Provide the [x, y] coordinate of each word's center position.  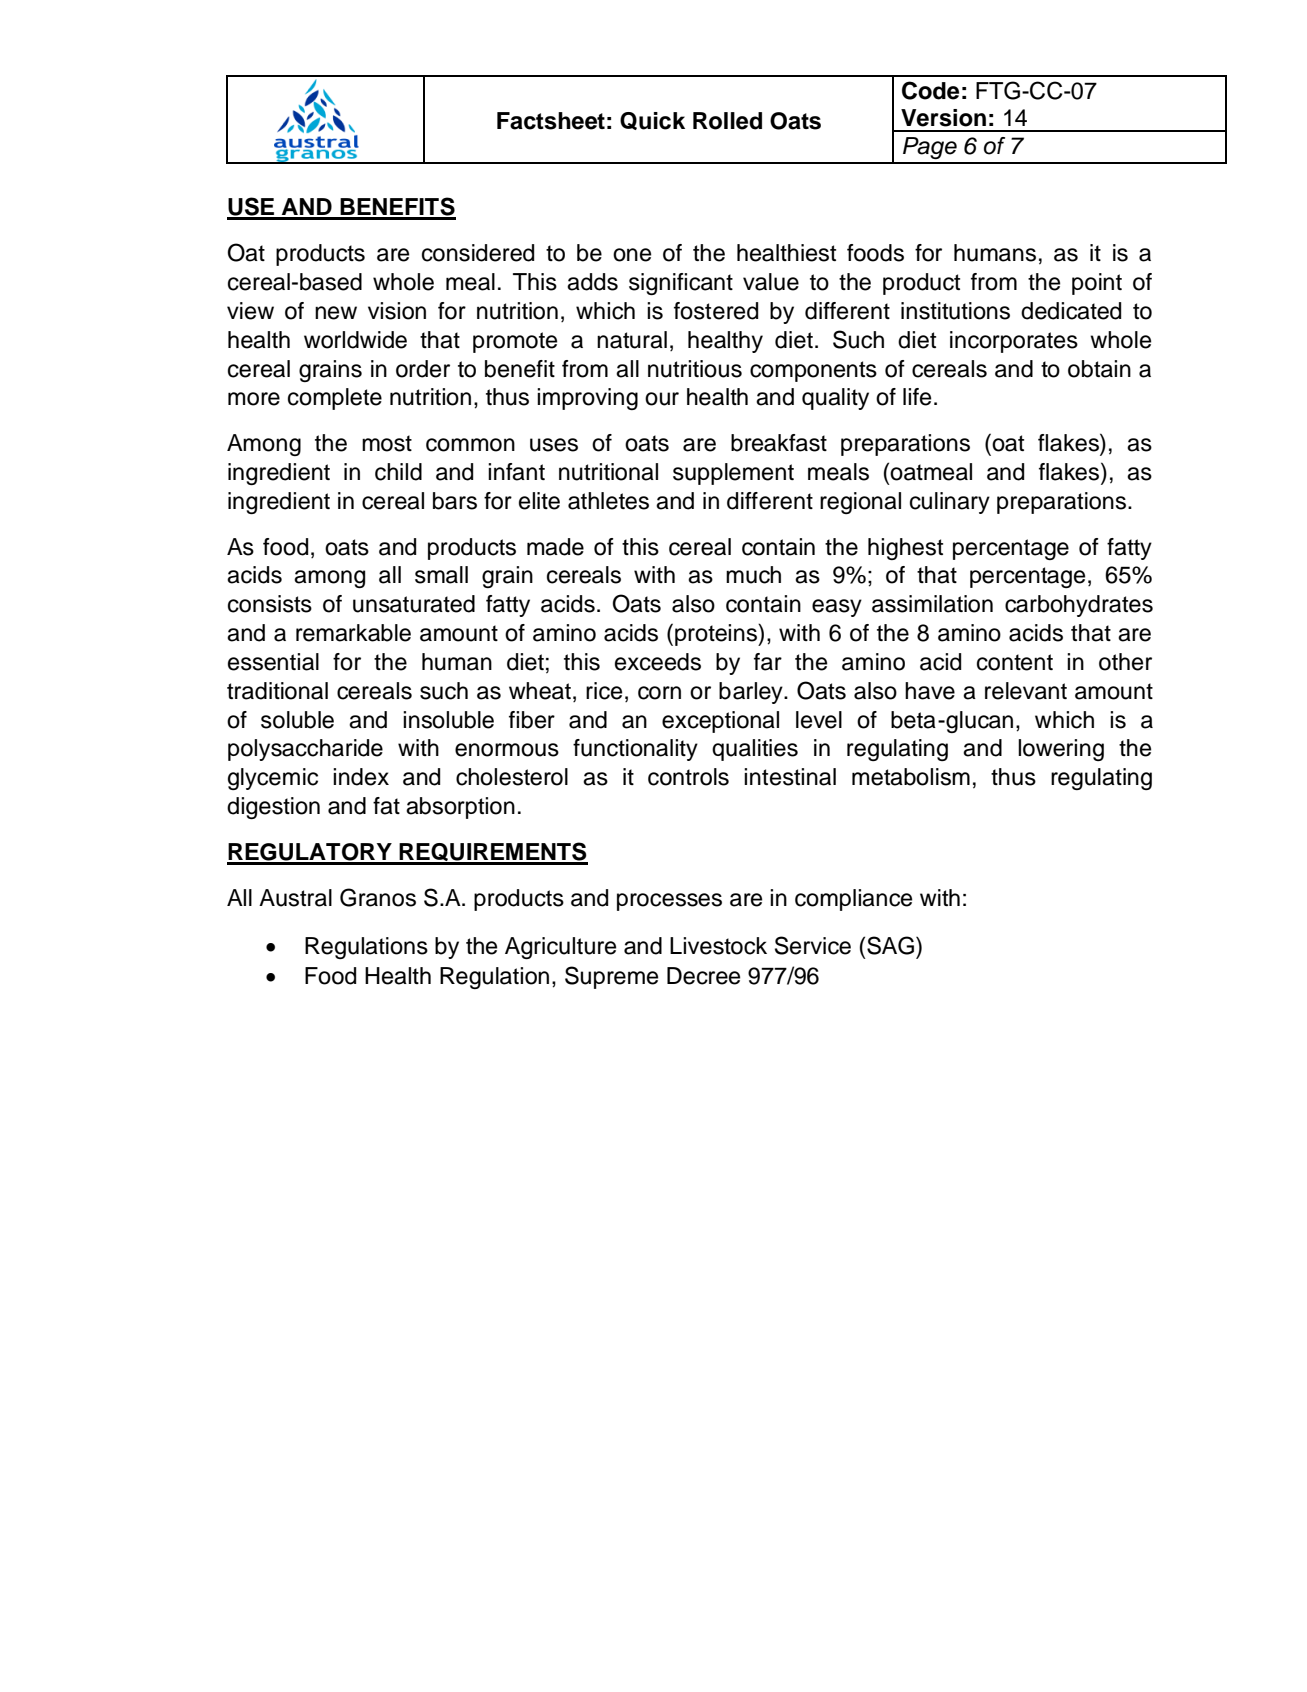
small [441, 575]
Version [943, 118]
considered [478, 253]
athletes [608, 501]
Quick [652, 121]
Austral [295, 898]
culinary [950, 503]
